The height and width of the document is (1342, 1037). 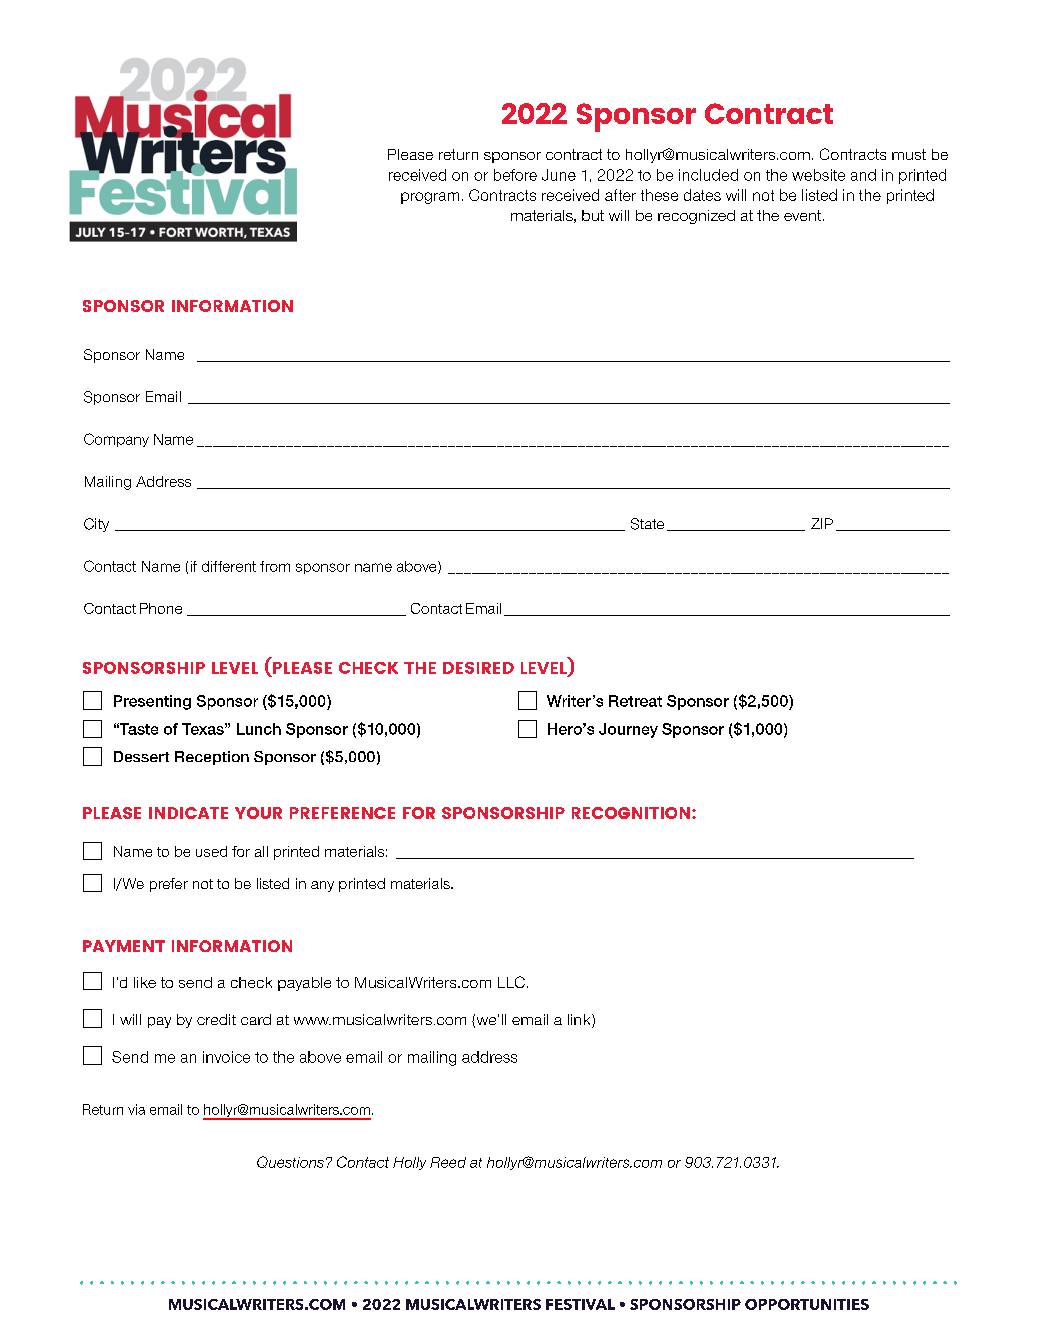 I want to click on link, so click(x=580, y=1021).
